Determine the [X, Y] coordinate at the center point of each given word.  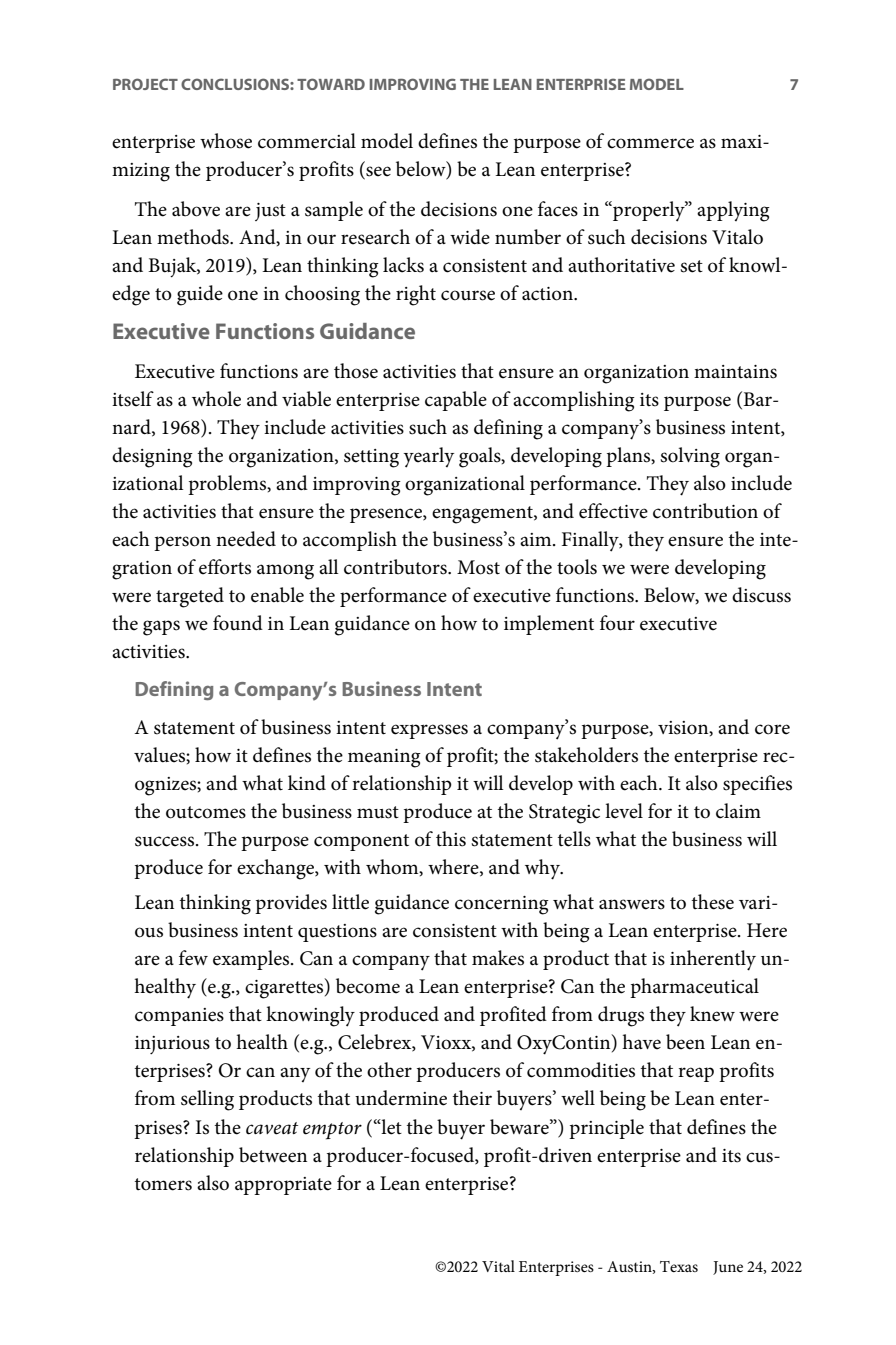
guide [200, 295]
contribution [705, 511]
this [451, 839]
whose [226, 141]
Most [478, 567]
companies [179, 1017]
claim [738, 811]
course [468, 295]
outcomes [206, 812]
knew [712, 1014]
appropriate [283, 1186]
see [378, 171]
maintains [735, 372]
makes [498, 958]
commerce [650, 143]
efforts [225, 567]
